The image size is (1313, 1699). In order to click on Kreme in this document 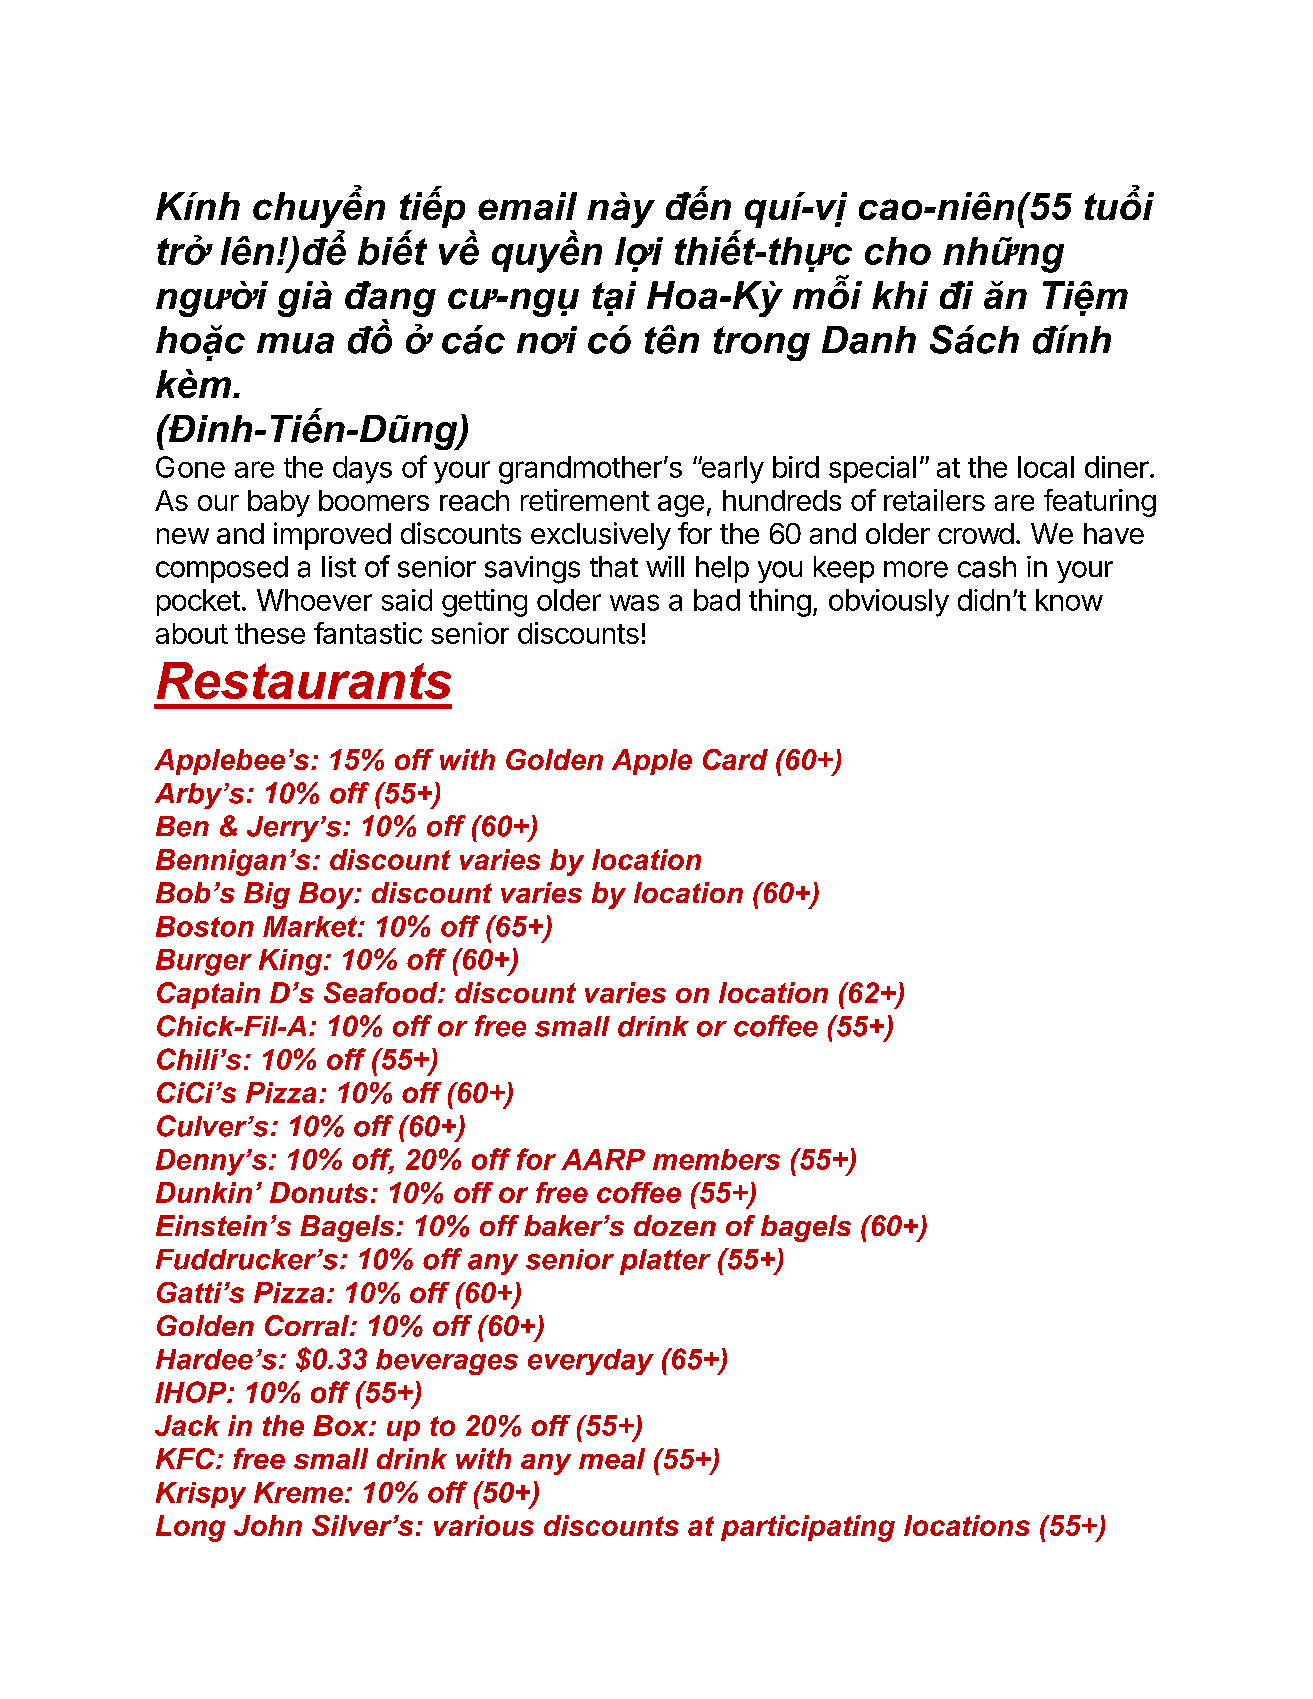, I will do `click(298, 1492)`.
